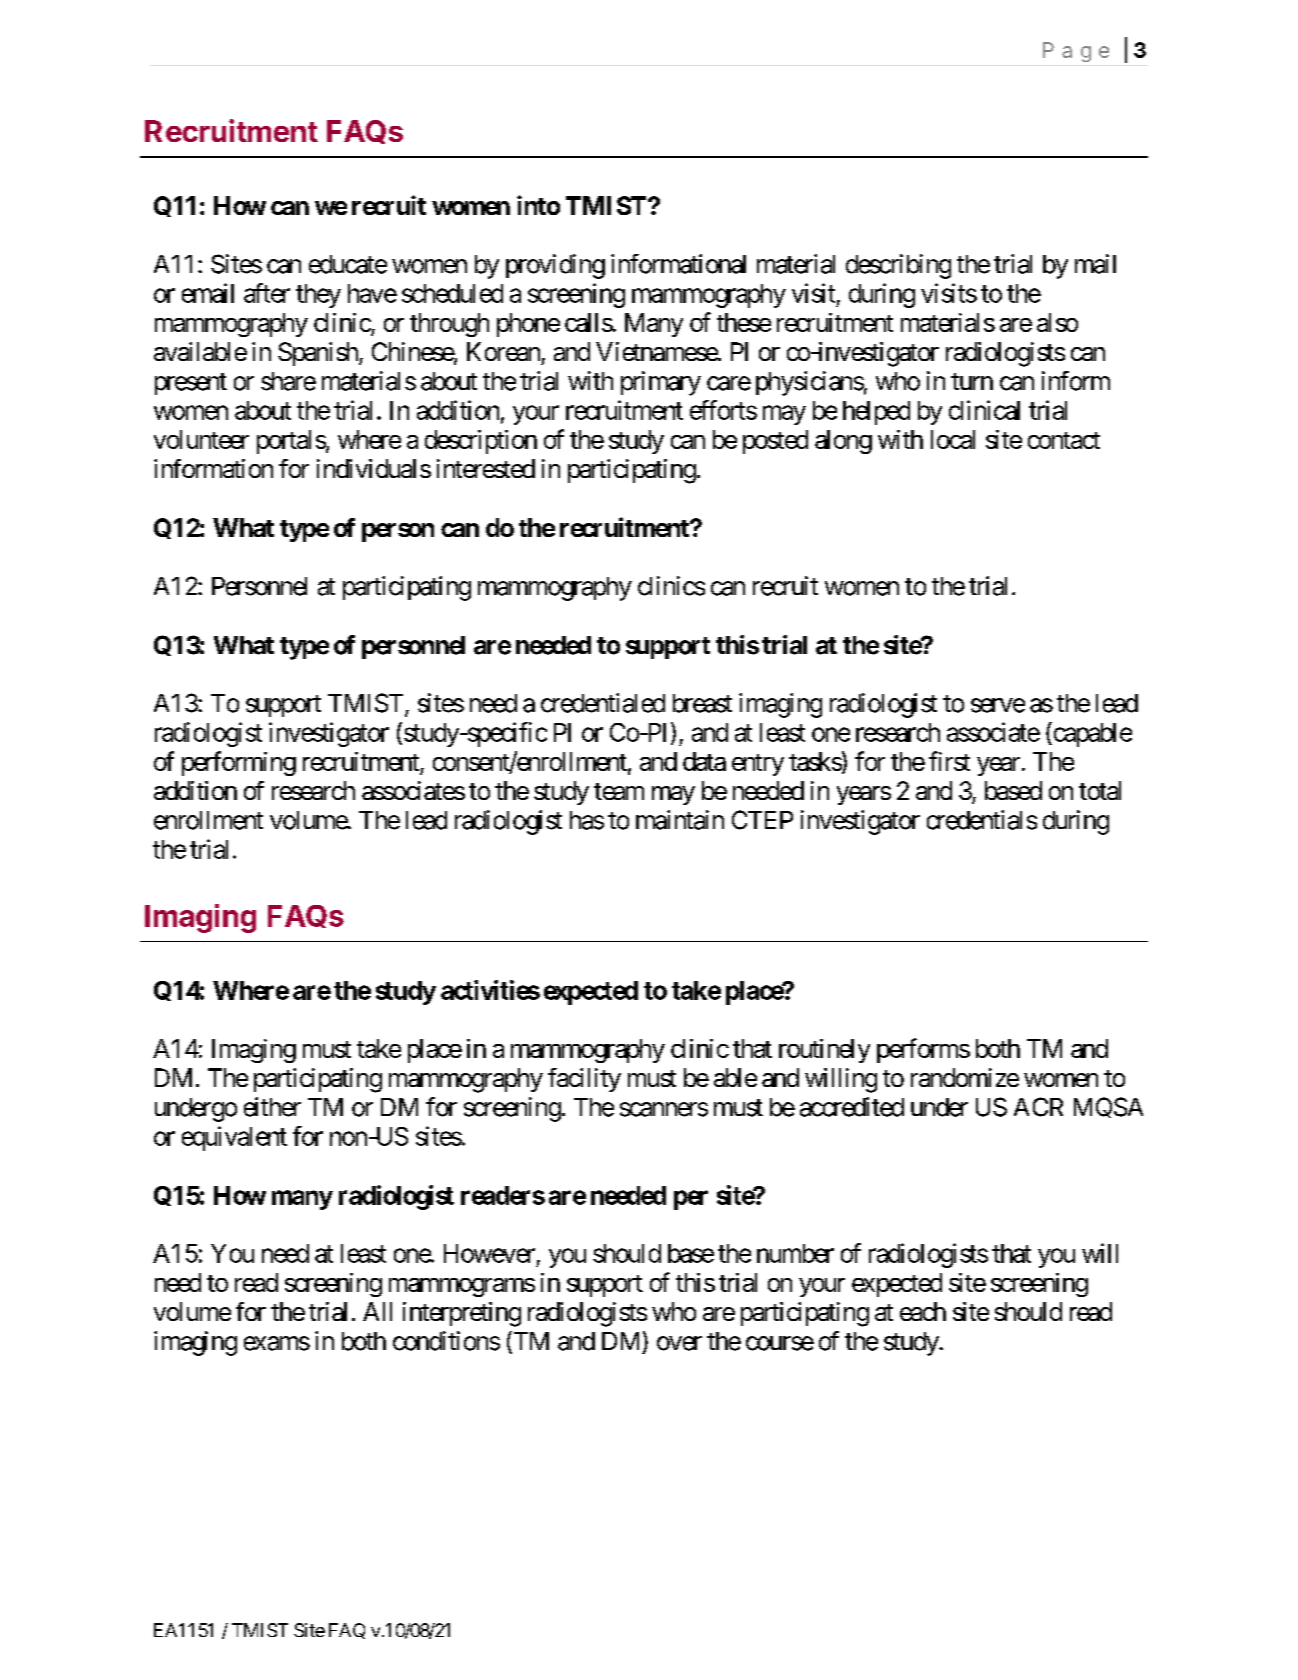 The width and height of the page is (1298, 1680). I want to click on scheduled, so click(452, 293).
